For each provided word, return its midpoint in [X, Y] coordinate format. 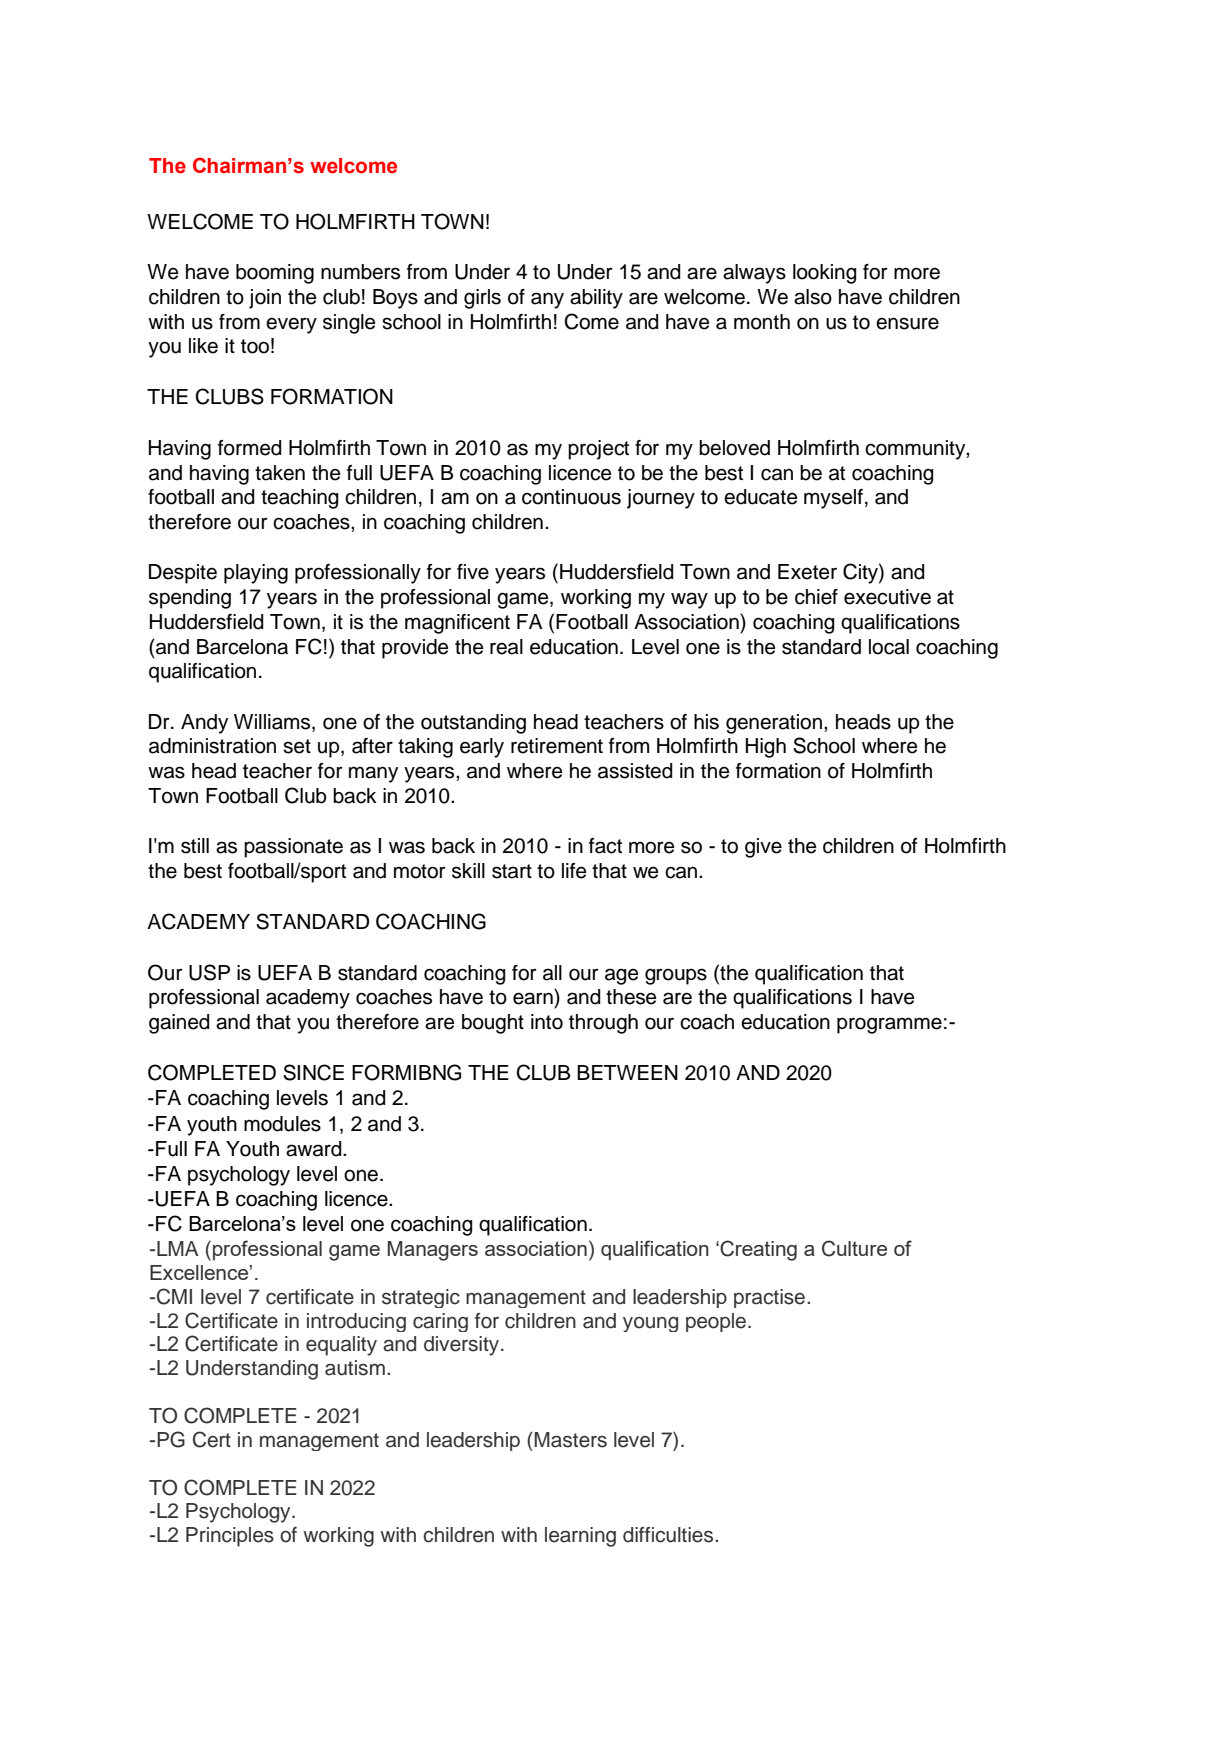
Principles [230, 1537]
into [547, 1022]
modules [282, 1124]
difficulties [669, 1535]
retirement [557, 746]
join [265, 299]
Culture [854, 1248]
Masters [570, 1440]
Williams [273, 723]
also [813, 297]
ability [596, 299]
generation [774, 724]
